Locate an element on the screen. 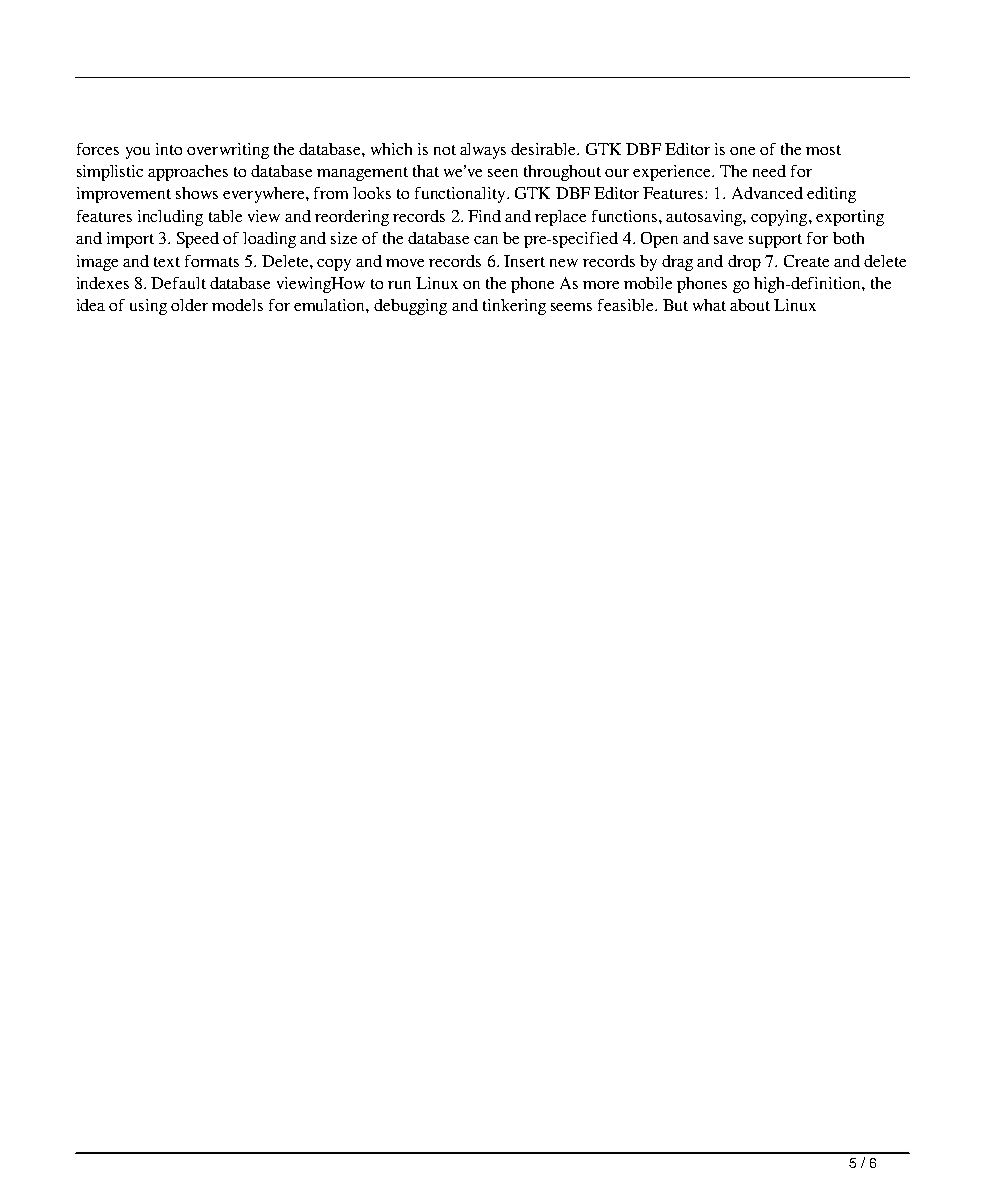  Insert is located at coordinates (524, 261).
